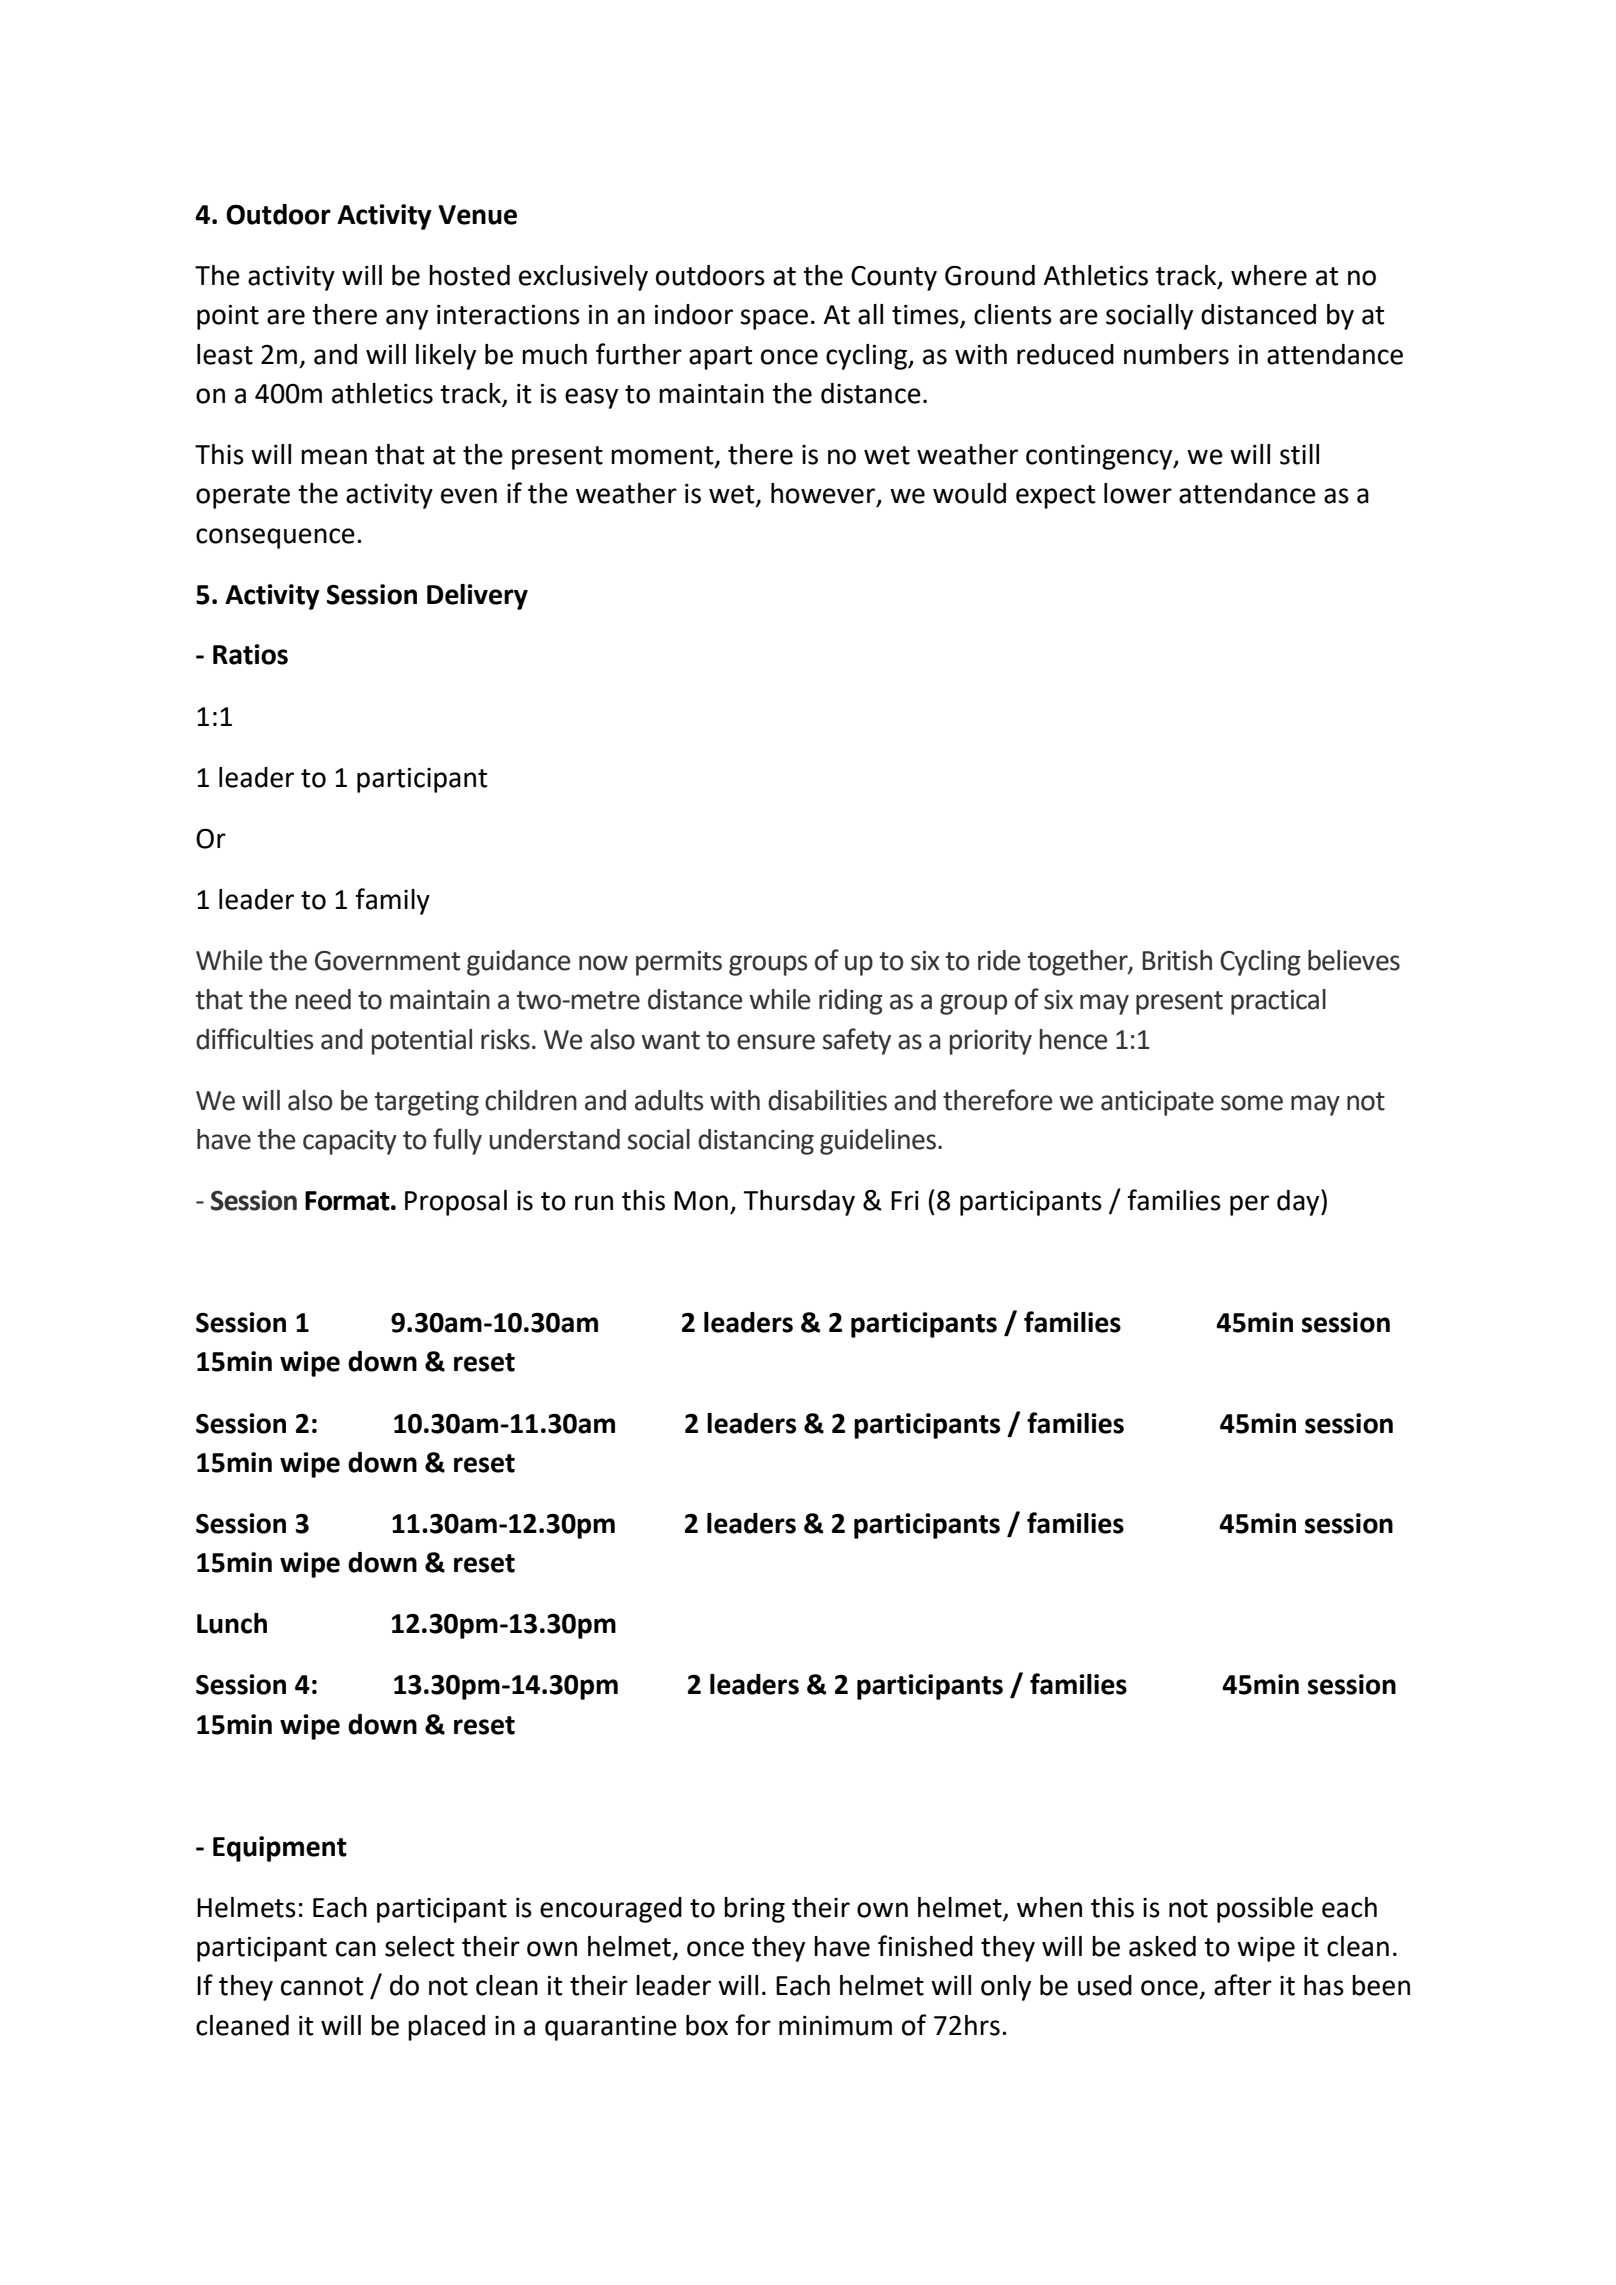  I want to click on permits, so click(679, 963).
